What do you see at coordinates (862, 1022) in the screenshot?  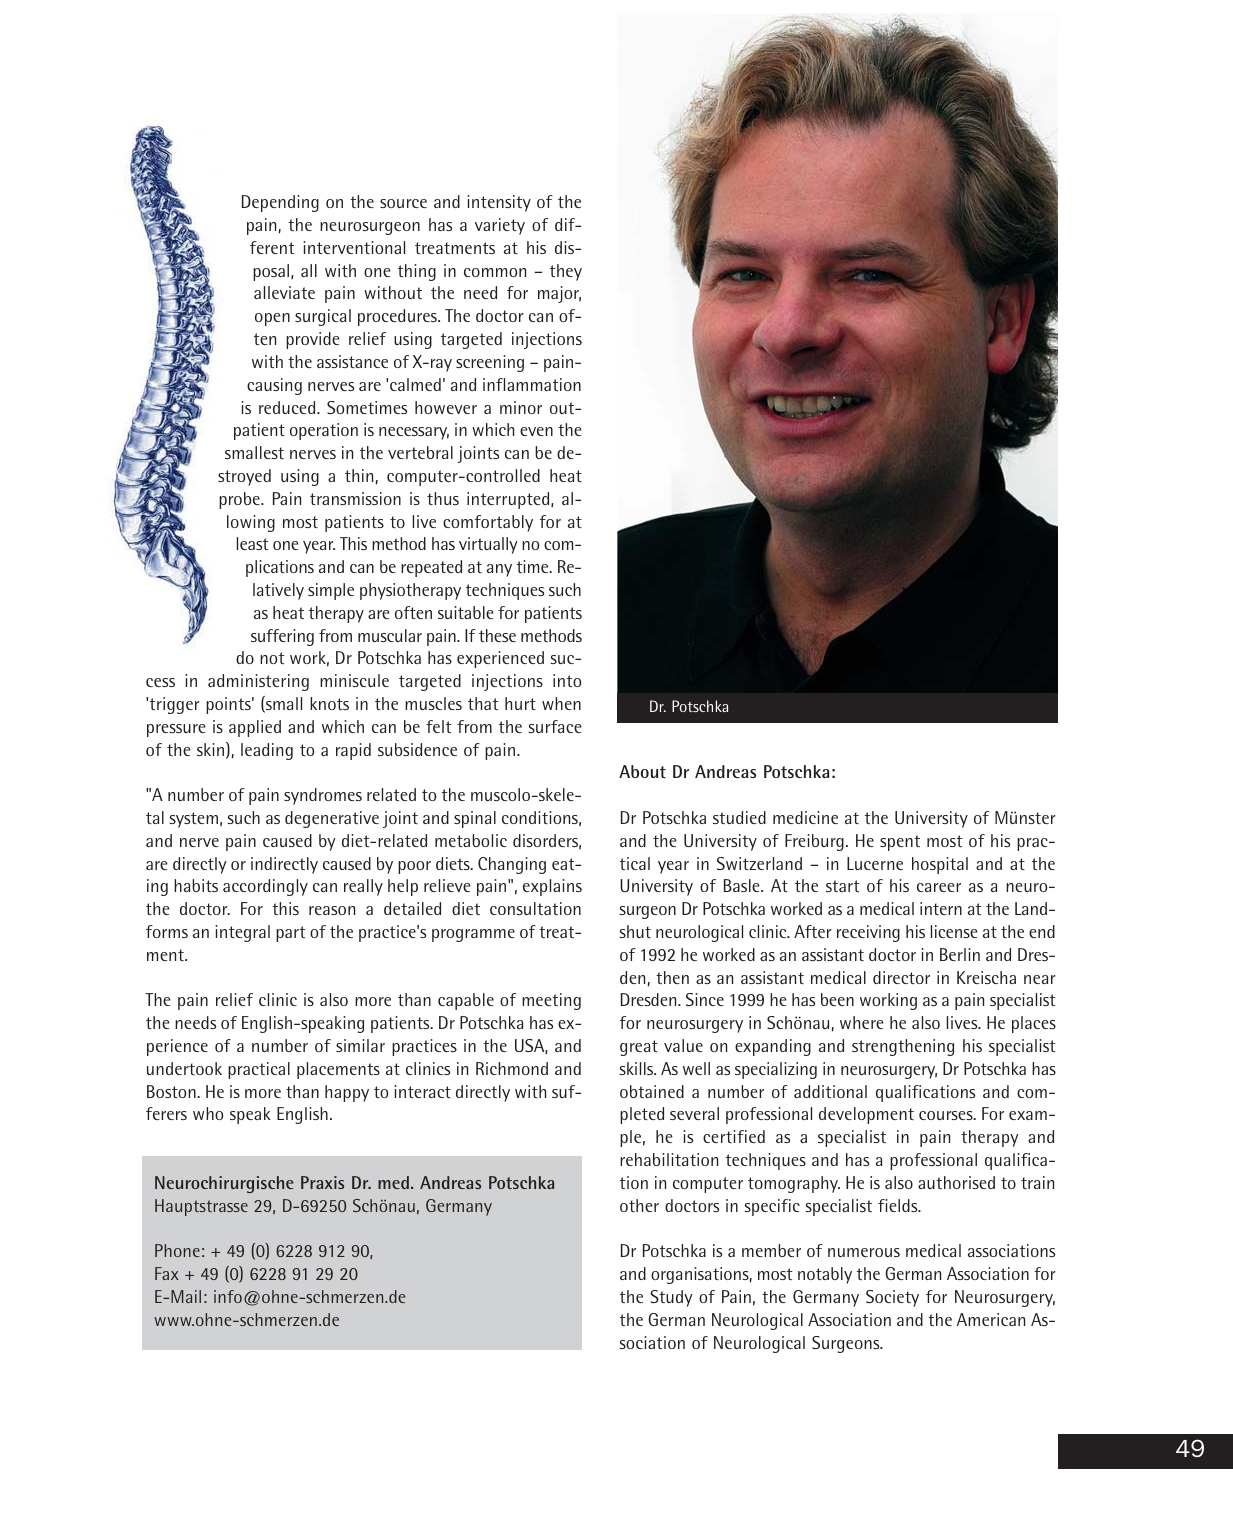 I see `where` at bounding box center [862, 1022].
